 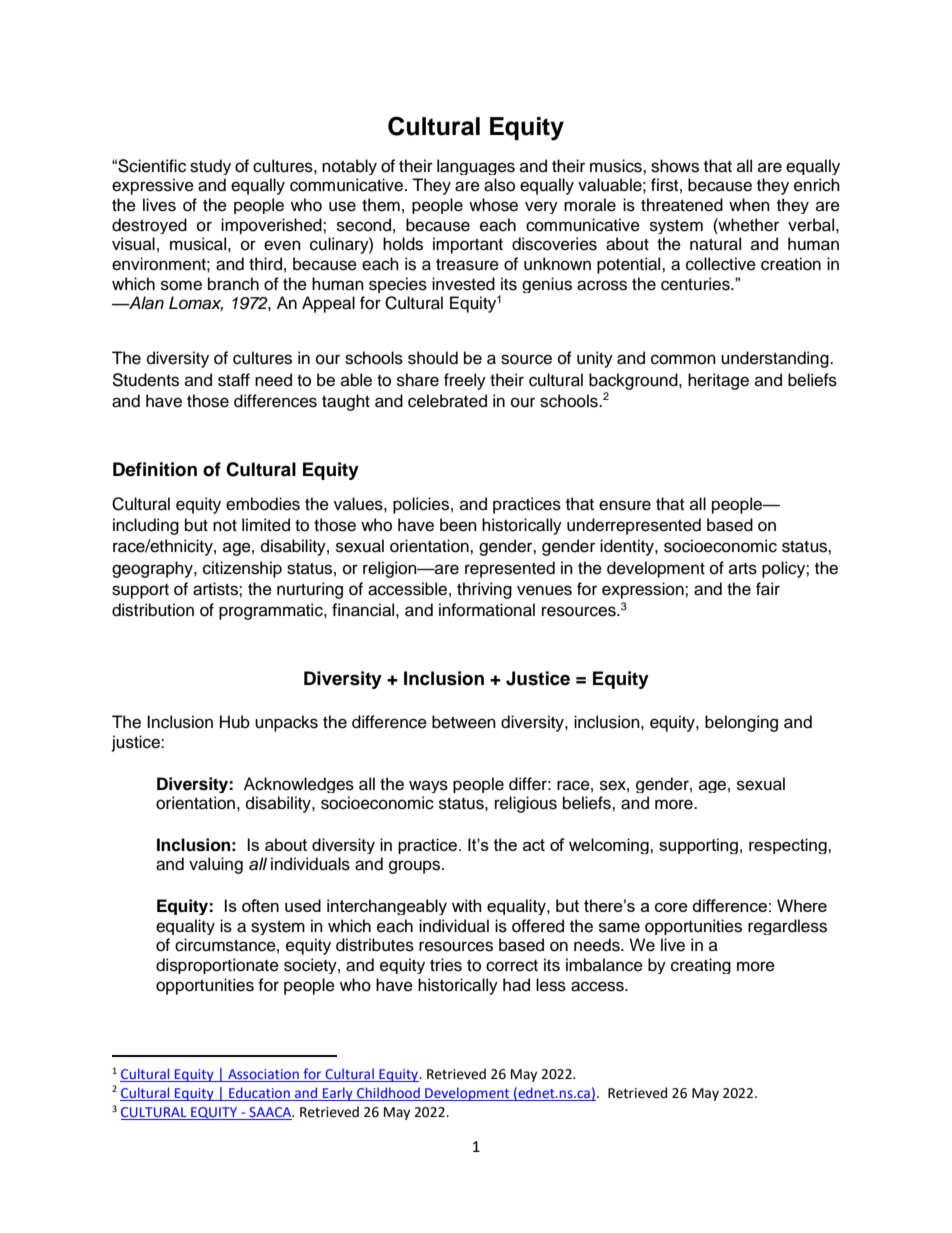 I want to click on when, so click(x=749, y=205).
